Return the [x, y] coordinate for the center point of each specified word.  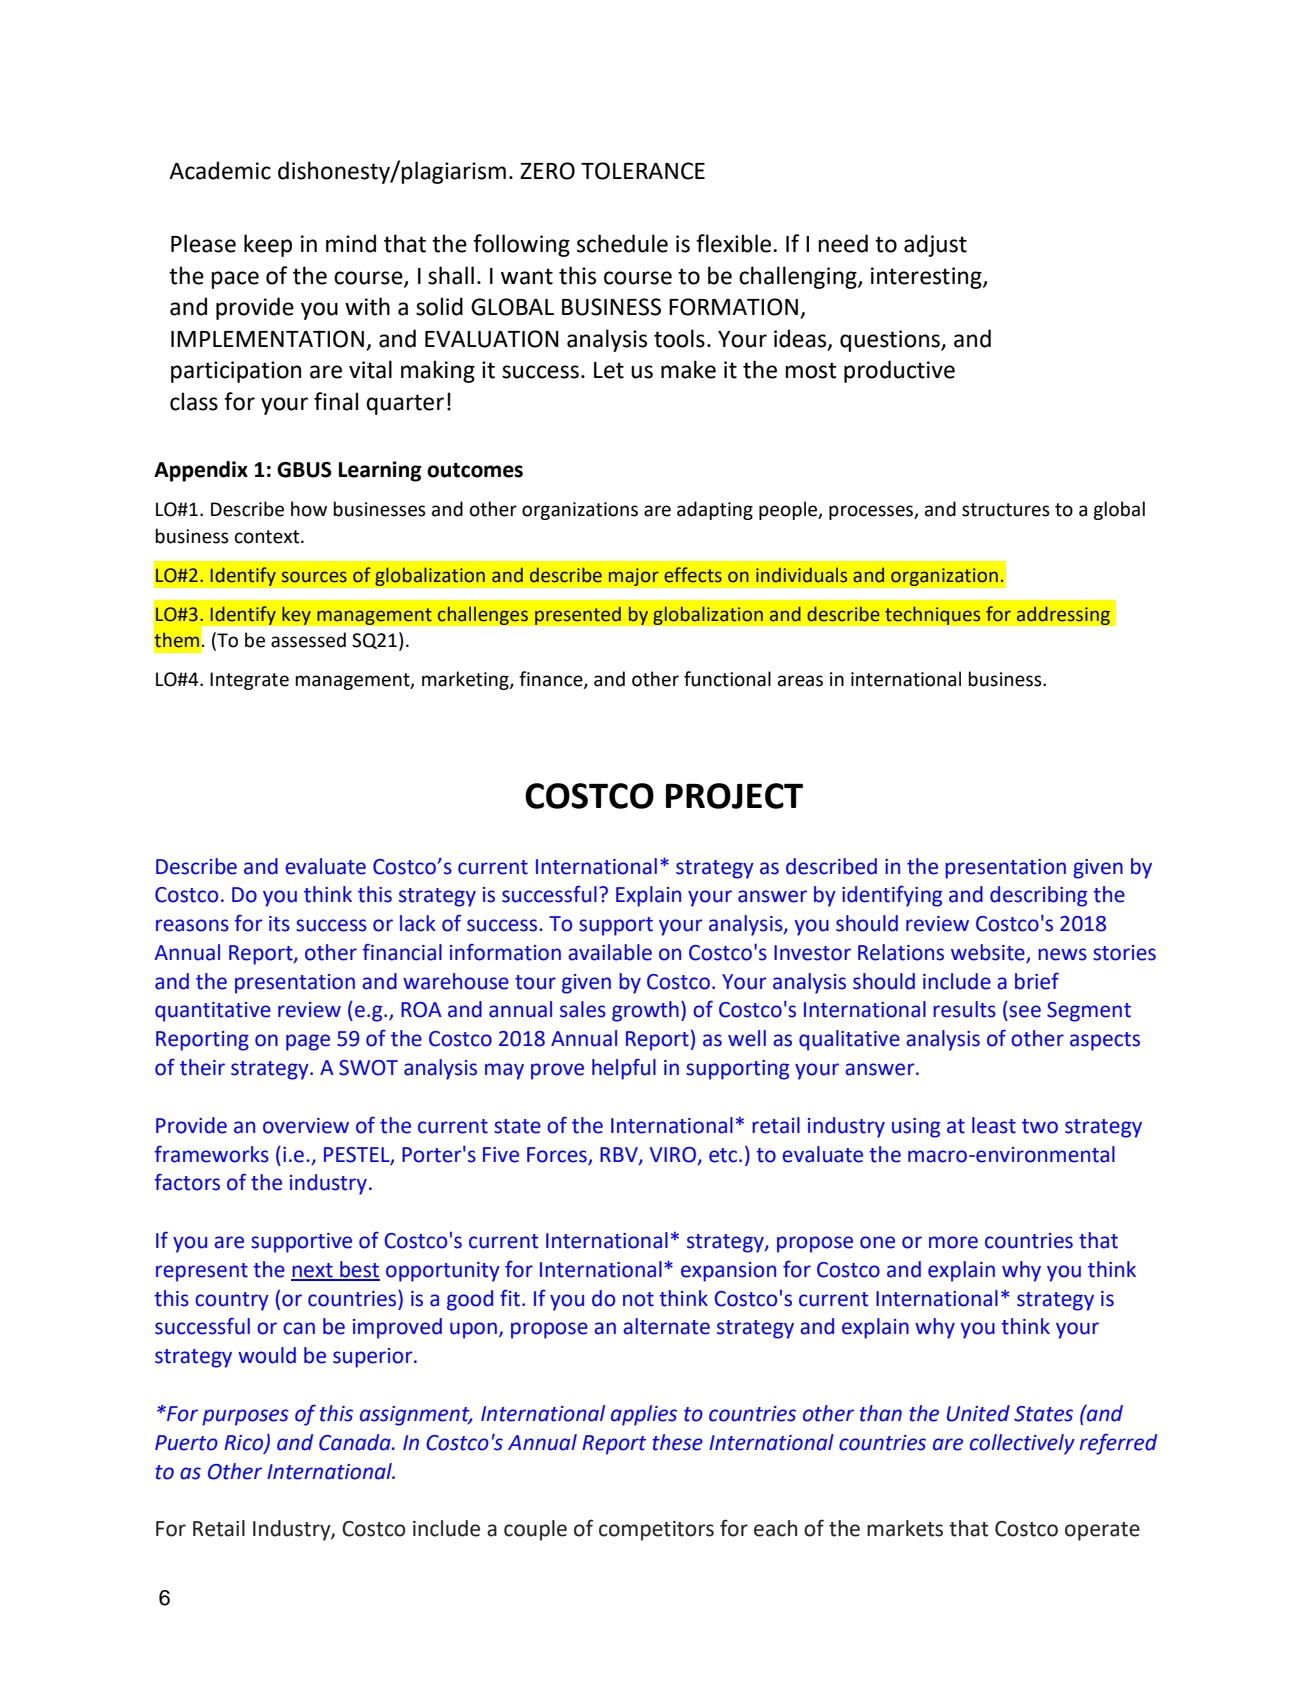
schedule [622, 243]
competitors [656, 1531]
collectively [1022, 1444]
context [268, 537]
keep [268, 245]
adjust [935, 245]
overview [306, 1126]
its [279, 924]
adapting [715, 510]
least [994, 1125]
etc [724, 1155]
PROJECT [734, 796]
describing [1038, 896]
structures [1006, 510]
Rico [245, 1443]
